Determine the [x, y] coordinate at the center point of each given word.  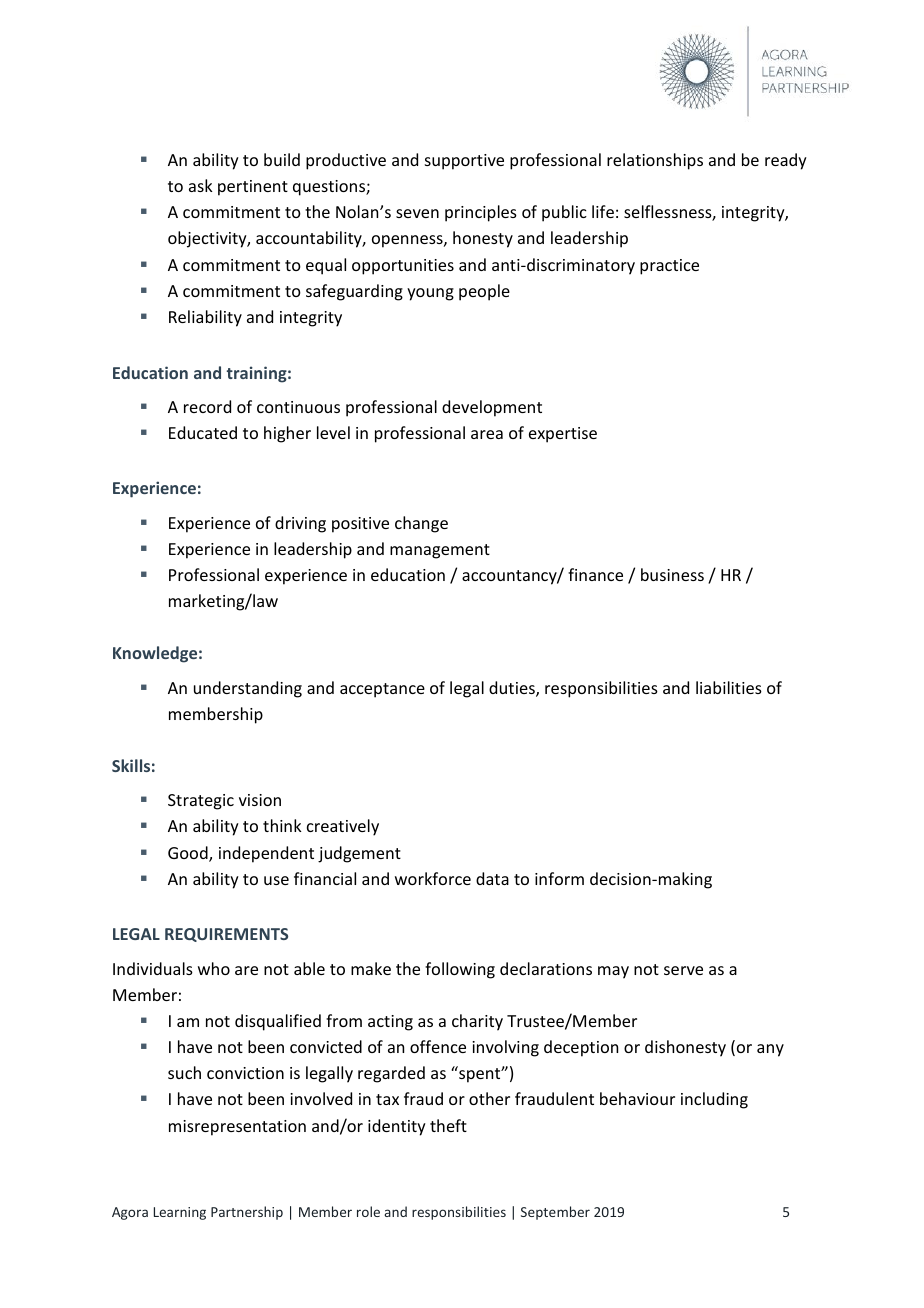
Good [189, 854]
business [672, 574]
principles [481, 213]
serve [683, 970]
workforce [433, 878]
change [421, 524]
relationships [655, 161]
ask [201, 185]
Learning [180, 1213]
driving [300, 524]
